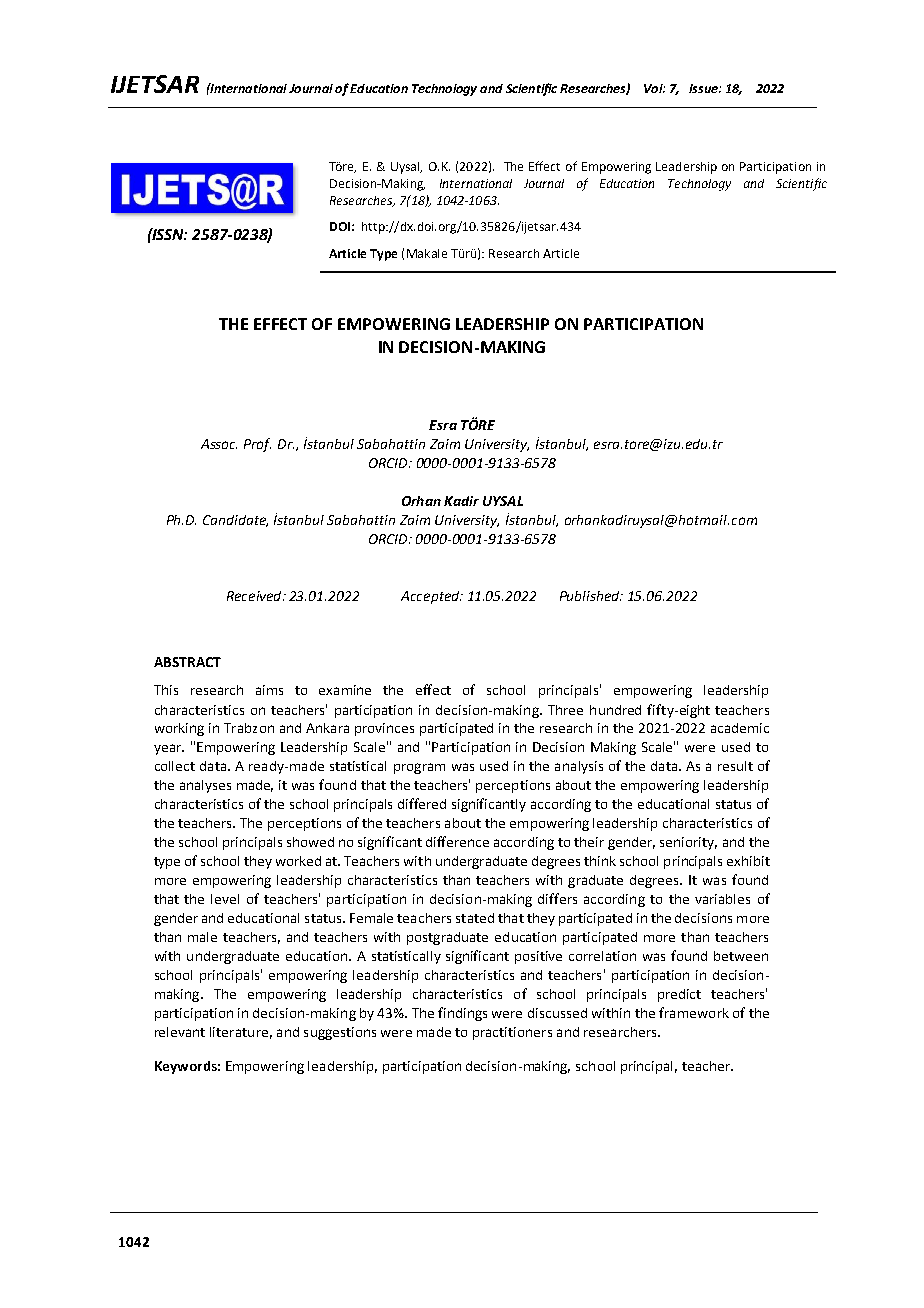 Image resolution: width=924 pixels, height=1308 pixels. Describe the element at coordinates (255, 596) in the screenshot. I see `Received` at that location.
